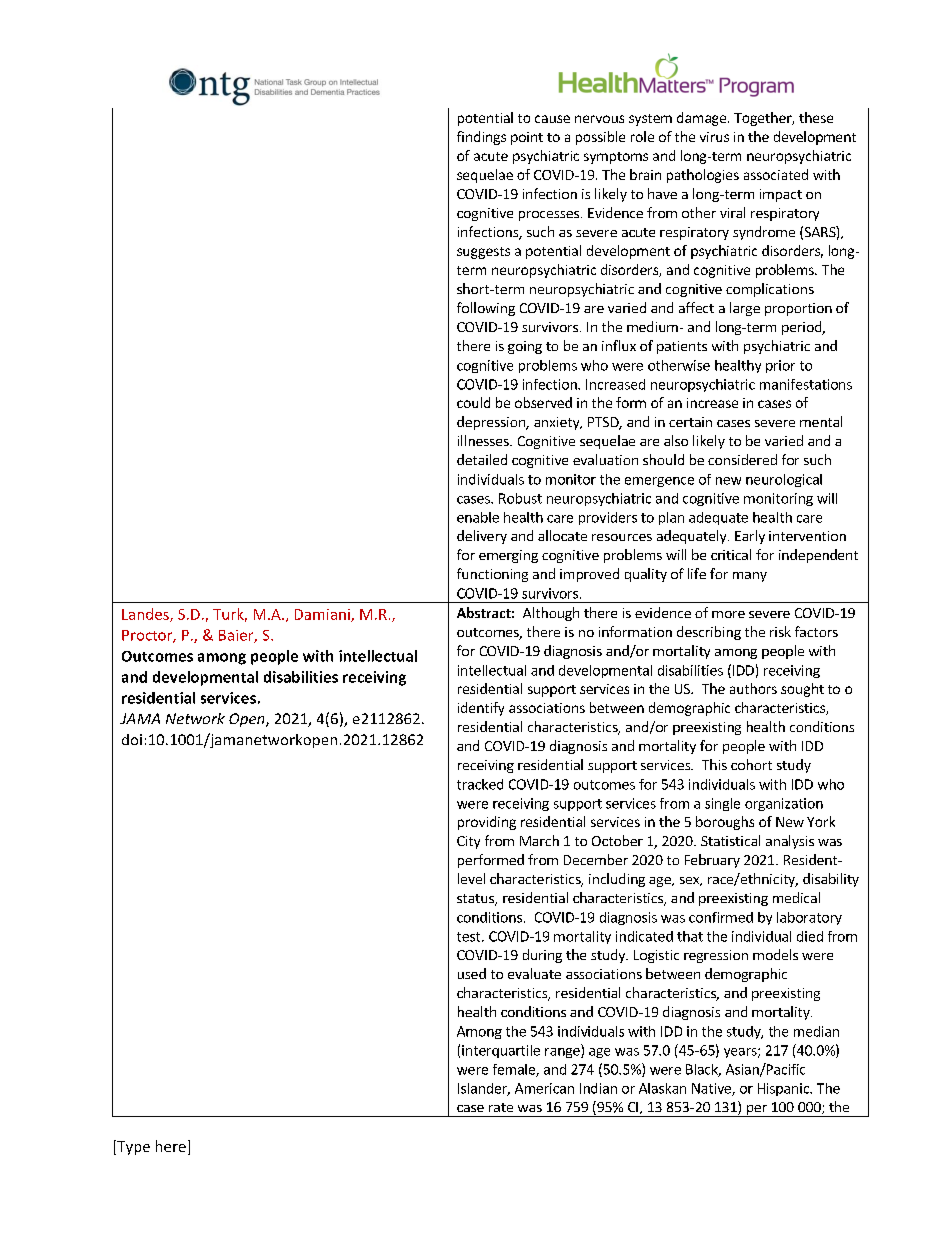 This document has width=952, height=1233. What do you see at coordinates (501, 1107) in the document?
I see `rate` at bounding box center [501, 1107].
